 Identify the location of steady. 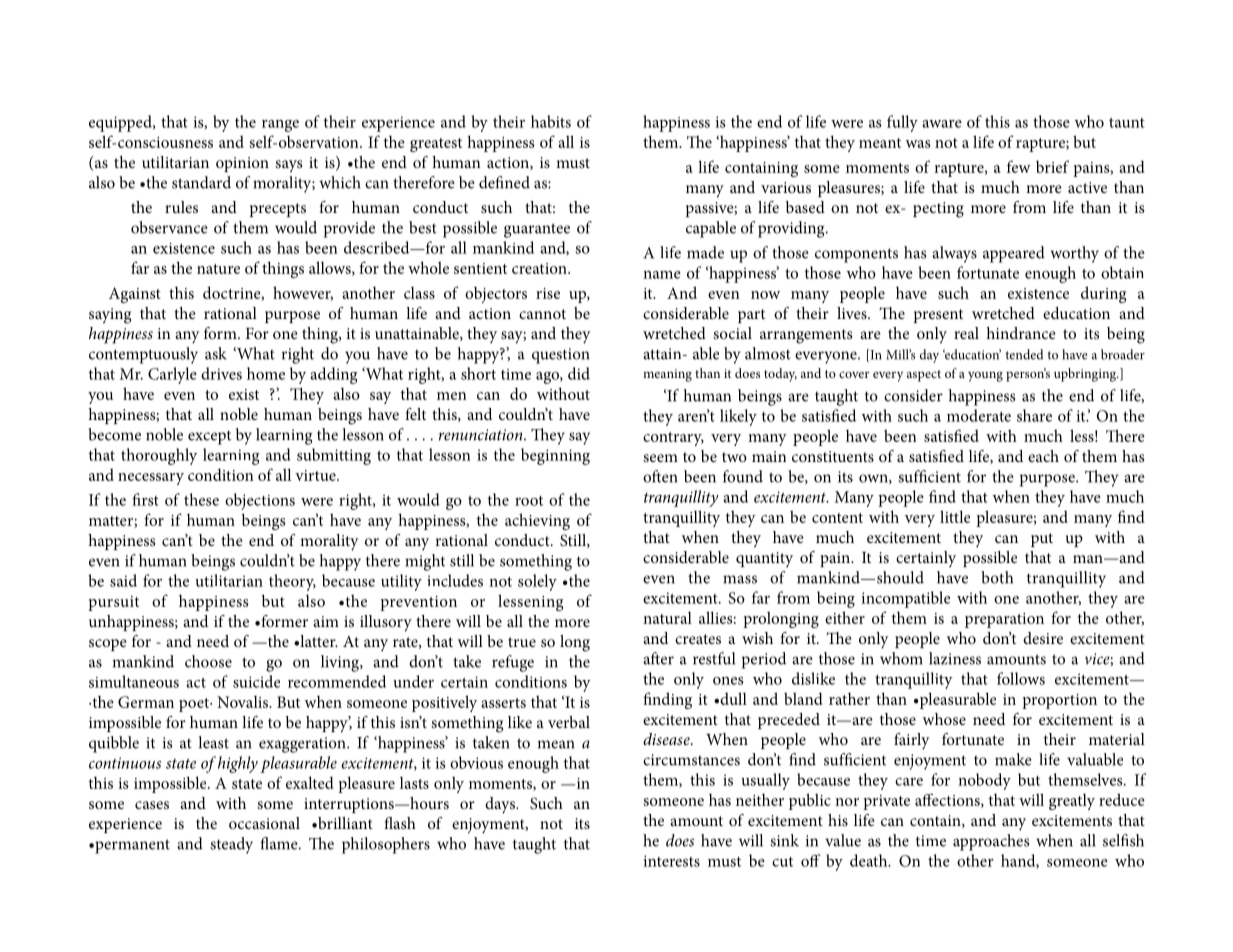
(231, 845).
